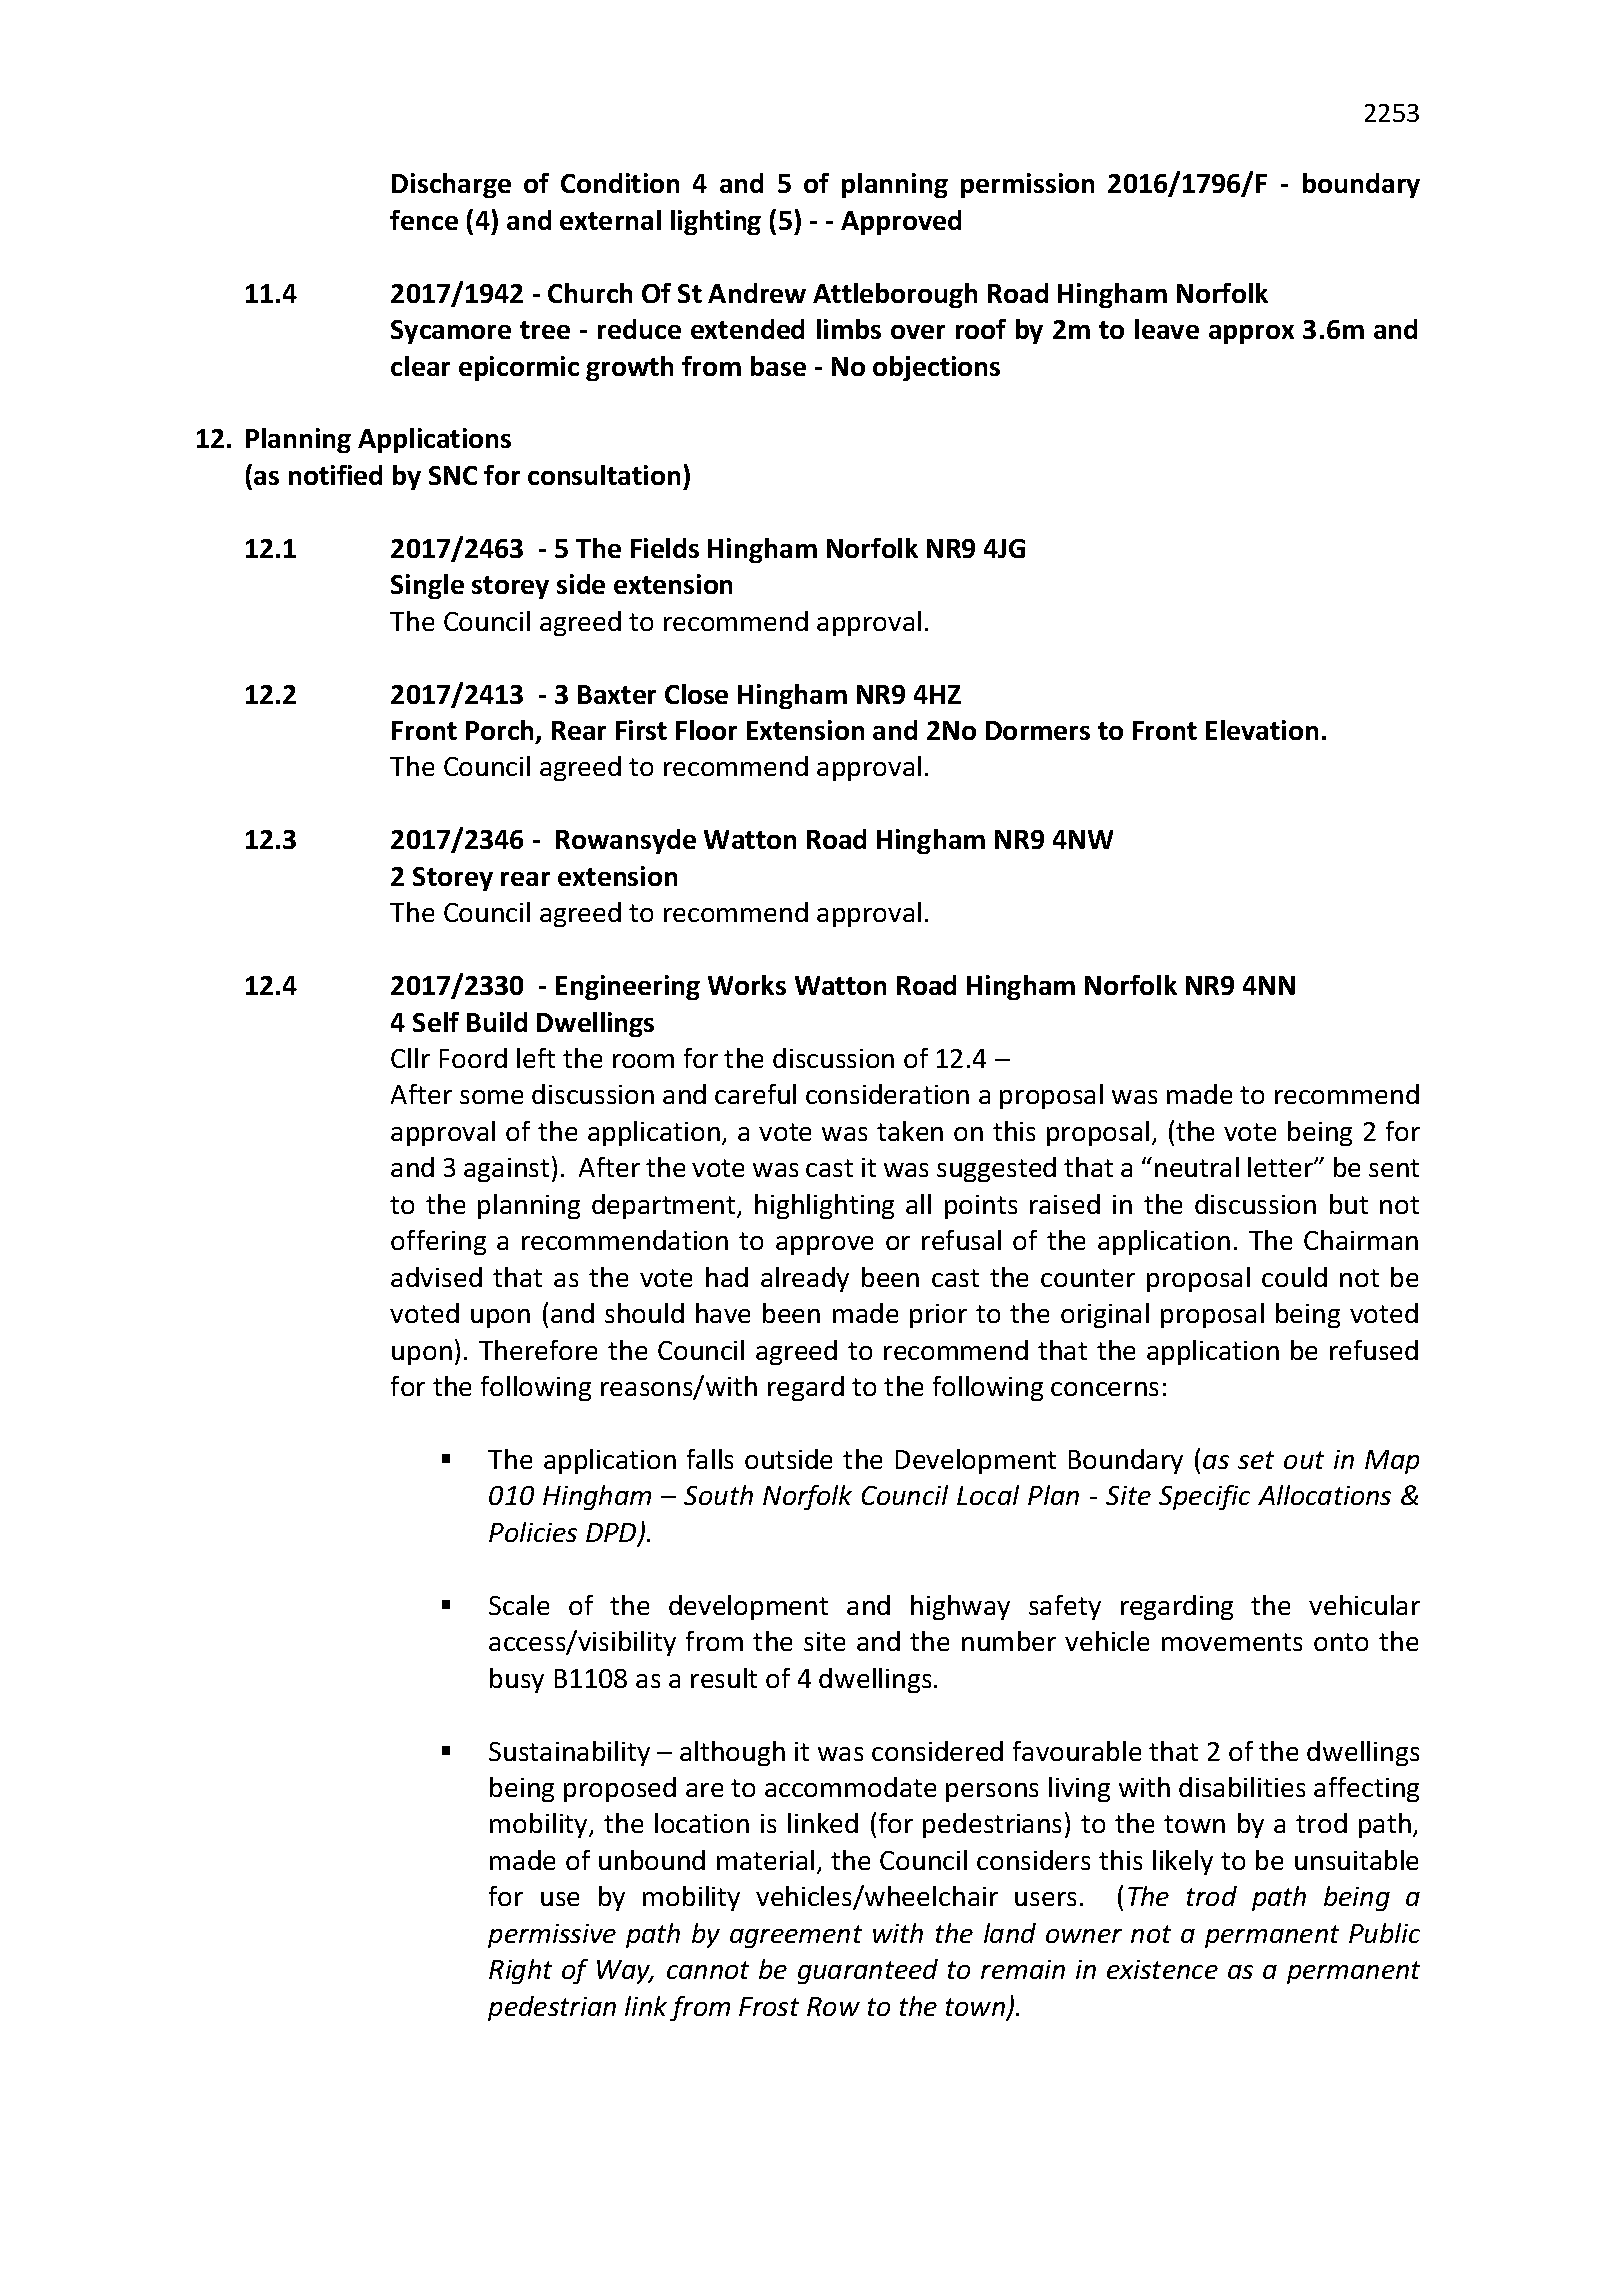 The height and width of the document is (2285, 1616). Describe the element at coordinates (1262, 730) in the document. I see `Elevation` at that location.
